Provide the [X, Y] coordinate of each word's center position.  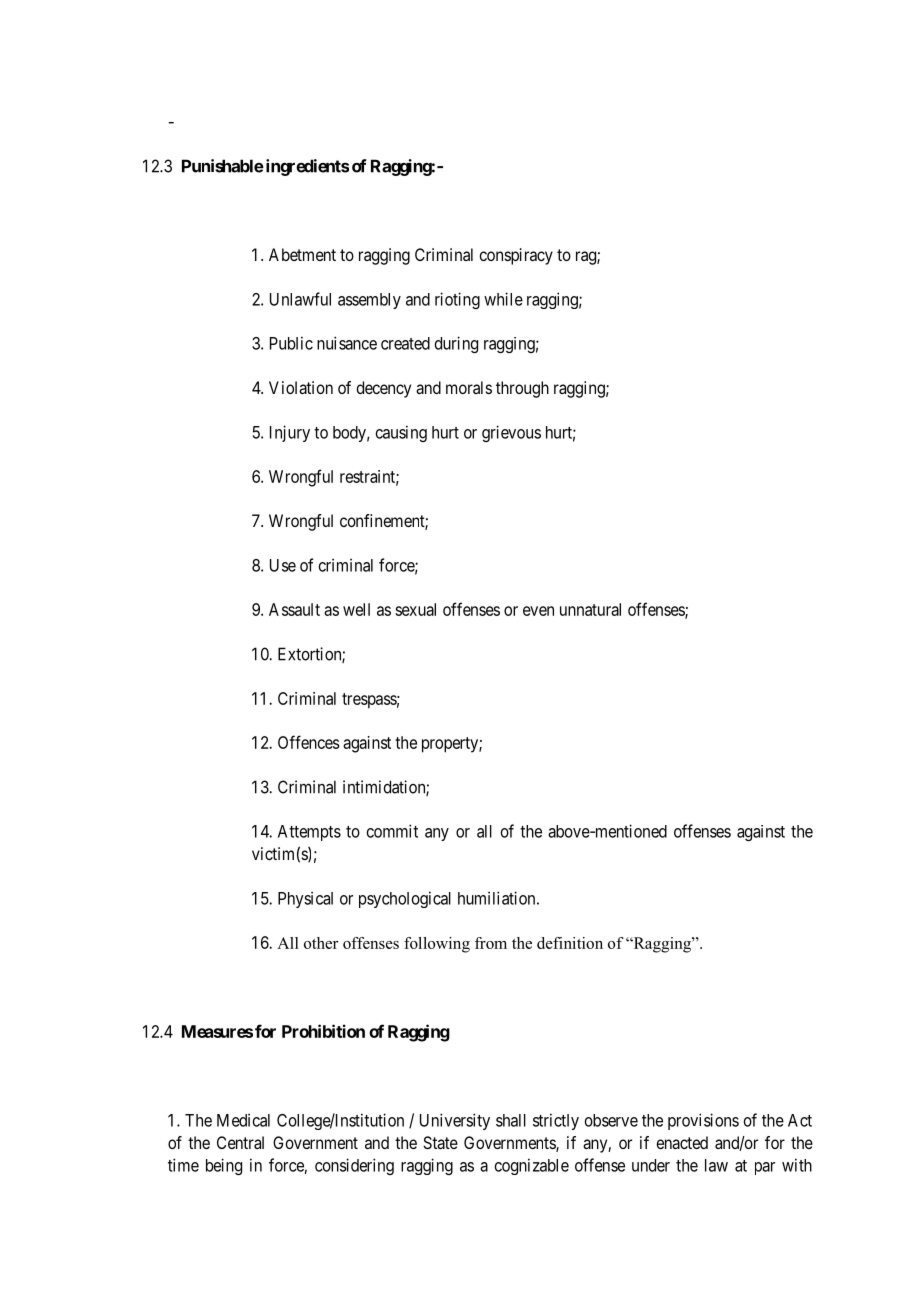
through [522, 389]
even [538, 611]
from [491, 943]
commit [392, 831]
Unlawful [300, 299]
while [503, 299]
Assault [294, 609]
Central [240, 1142]
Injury [290, 433]
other [321, 943]
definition [570, 943]
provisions [703, 1121]
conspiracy [516, 256]
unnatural [590, 609]
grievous [511, 433]
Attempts [309, 833]
